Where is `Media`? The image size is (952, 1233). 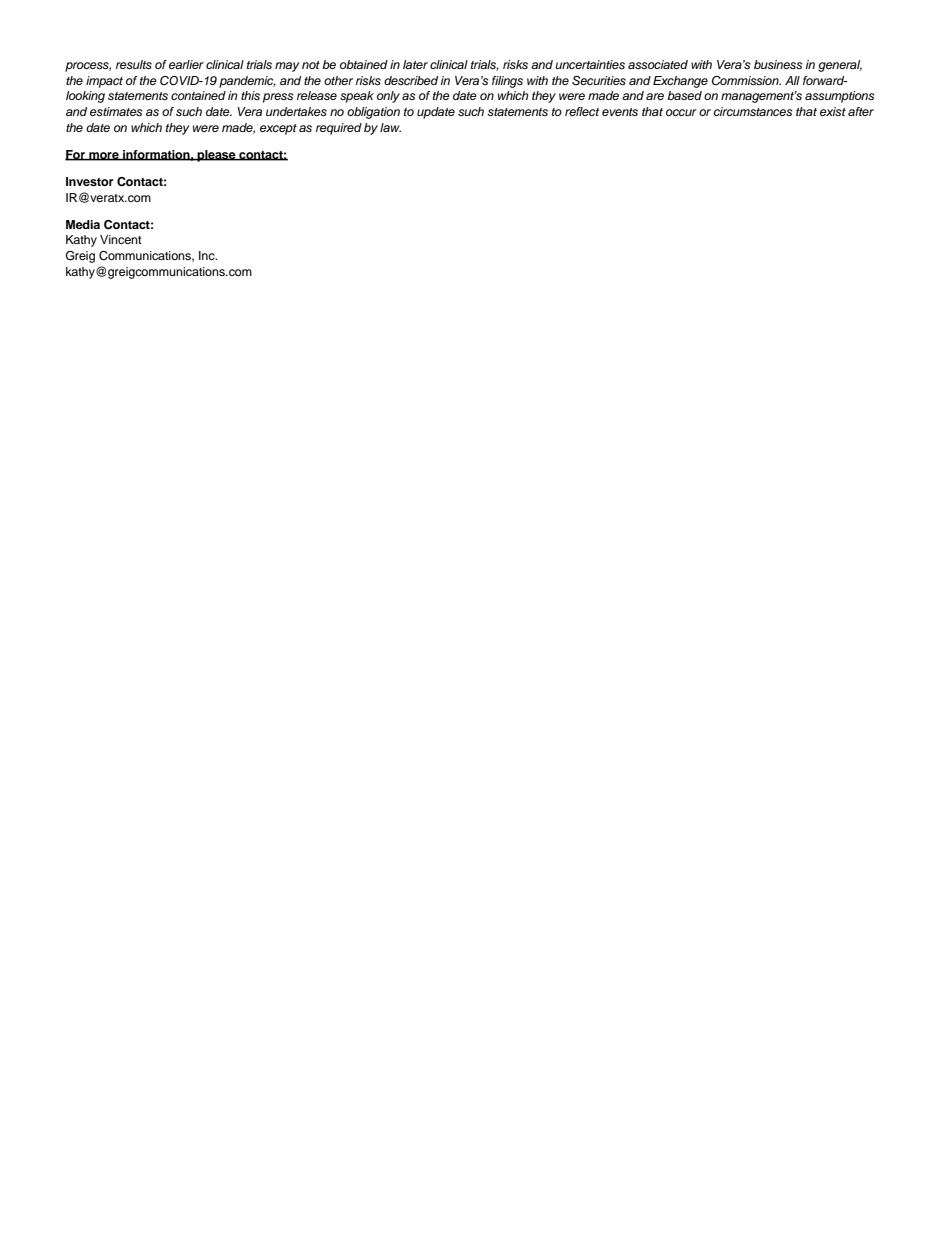
Media is located at coordinates (83, 224).
